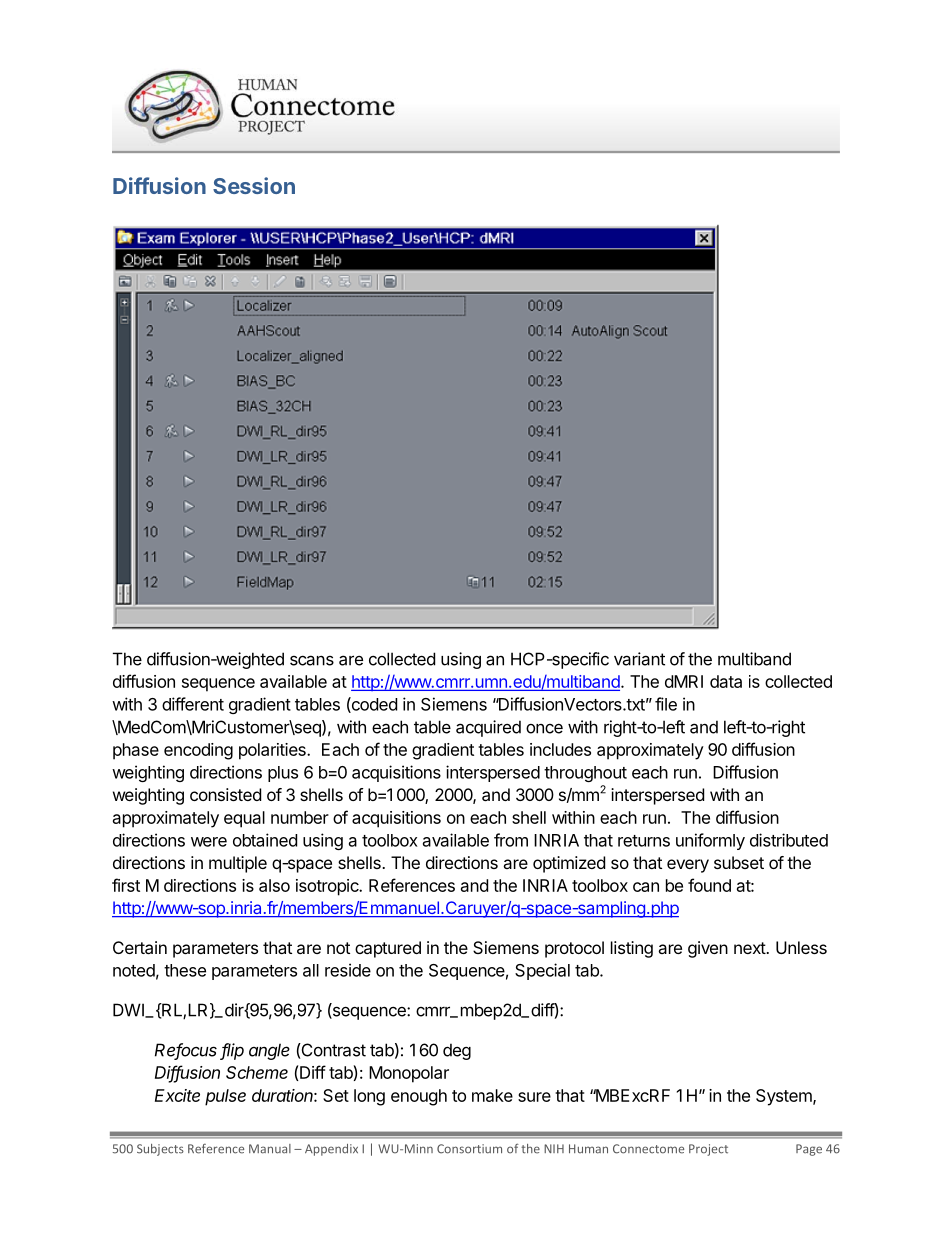 The height and width of the screenshot is (1233, 952). I want to click on once, so click(544, 728).
